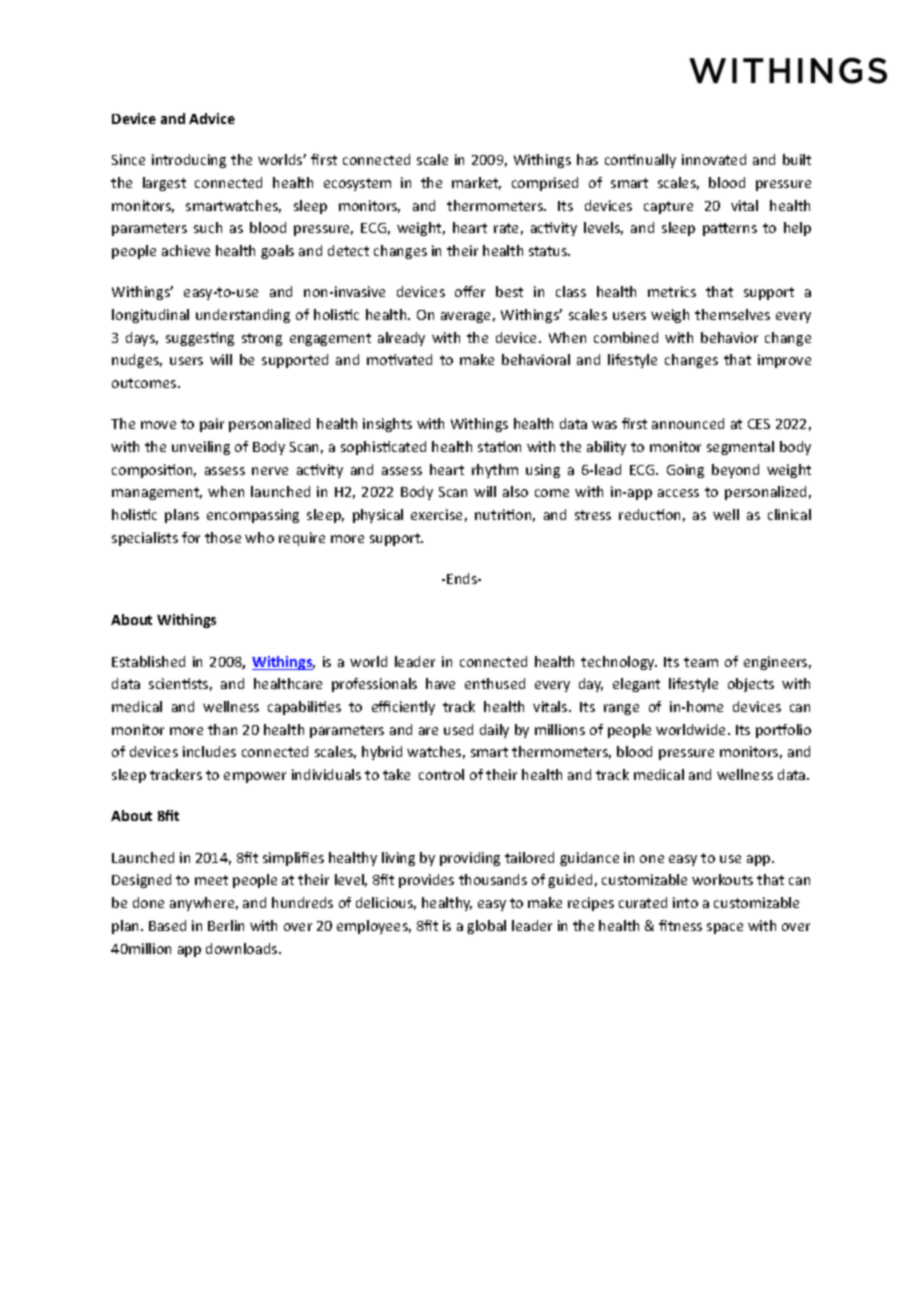 The image size is (924, 1308). What do you see at coordinates (714, 159) in the screenshot?
I see `innovated` at bounding box center [714, 159].
